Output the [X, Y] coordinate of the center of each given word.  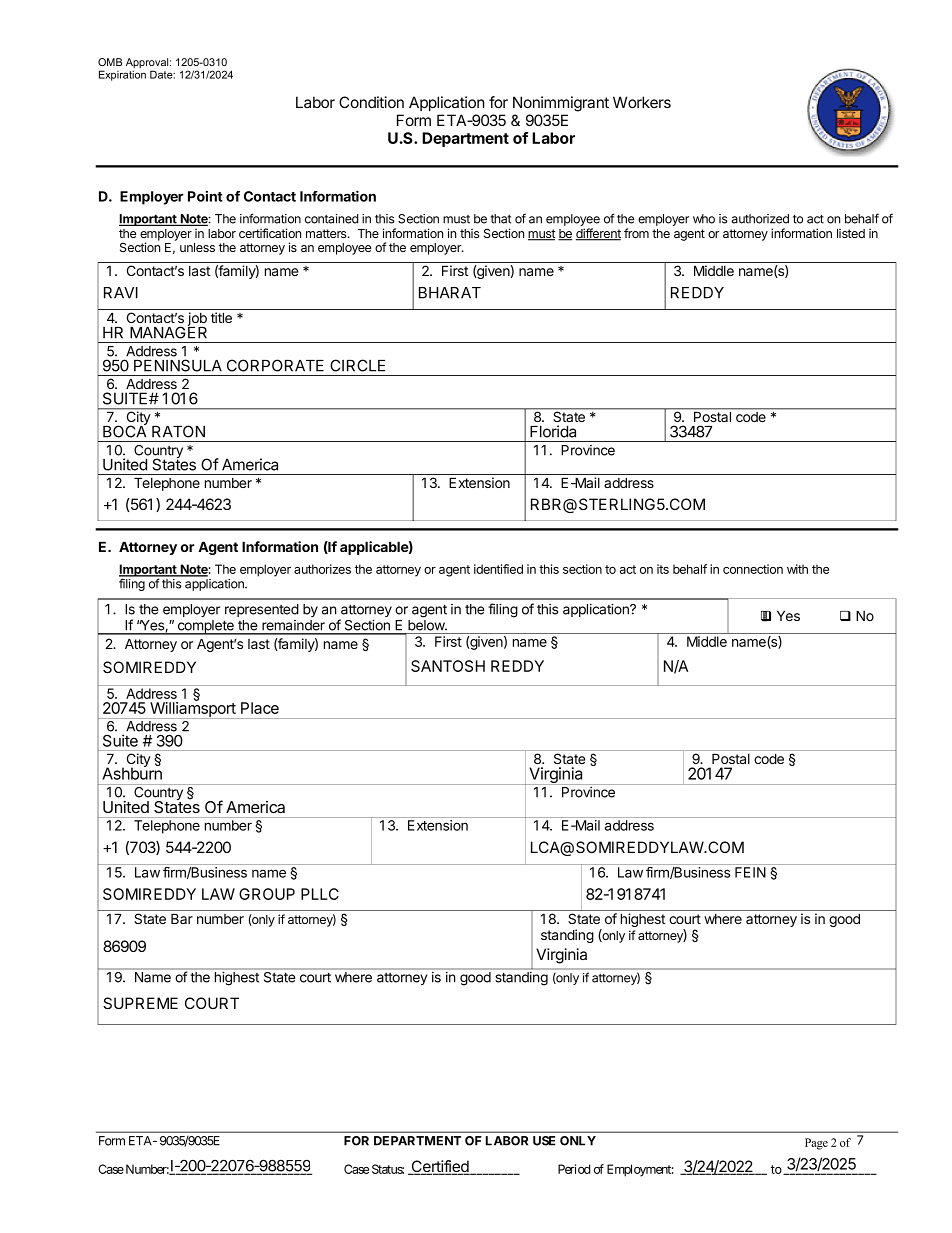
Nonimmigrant [561, 104]
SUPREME [140, 1003]
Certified [440, 1167]
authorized [760, 219]
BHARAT [450, 293]
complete [205, 627]
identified [498, 569]
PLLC [320, 894]
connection [753, 569]
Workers [642, 102]
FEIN [750, 872]
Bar [182, 918]
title [221, 317]
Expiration [122, 75]
